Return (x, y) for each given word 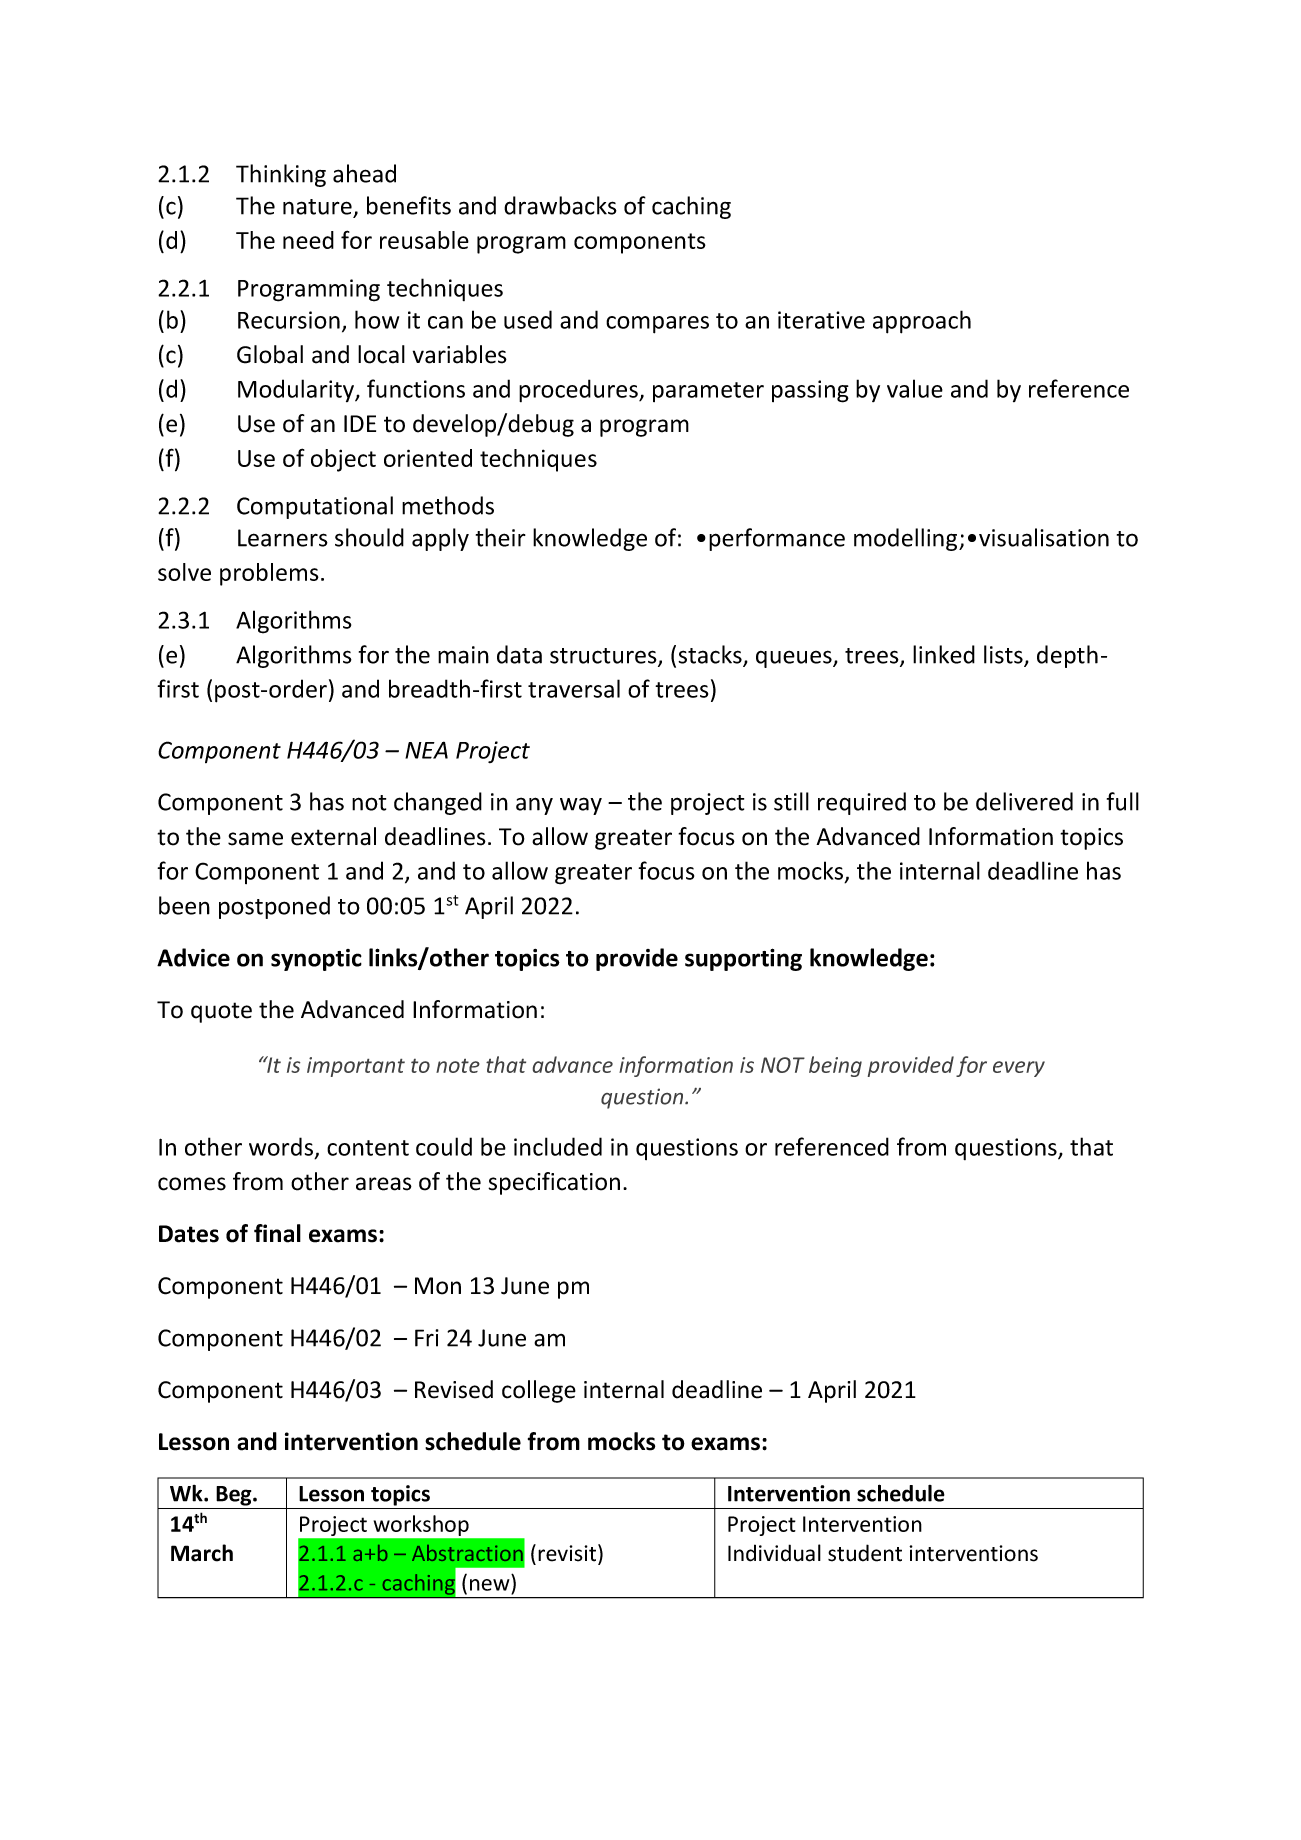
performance (777, 539)
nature (317, 207)
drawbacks (560, 205)
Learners (283, 538)
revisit (568, 1554)
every (1019, 1069)
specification (554, 1183)
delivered (1024, 801)
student (865, 1553)
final (277, 1233)
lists (1004, 655)
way (581, 806)
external (333, 836)
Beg (235, 1496)
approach (922, 322)
